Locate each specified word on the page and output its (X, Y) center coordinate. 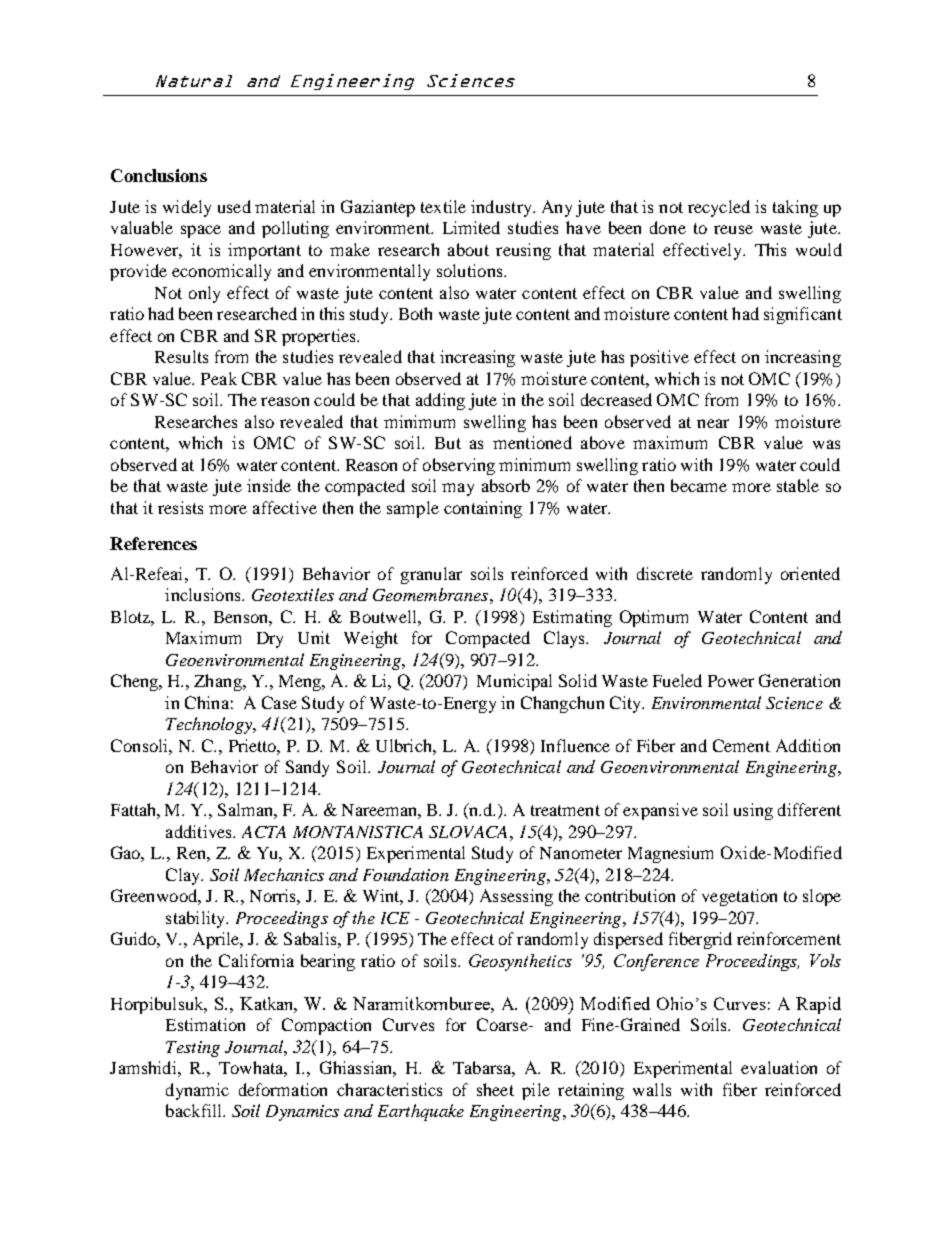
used (234, 206)
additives (200, 831)
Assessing (516, 897)
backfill (195, 1110)
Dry (270, 640)
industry (502, 208)
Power (731, 681)
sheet (495, 1089)
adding (440, 401)
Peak (219, 378)
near (713, 423)
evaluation (779, 1067)
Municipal (514, 682)
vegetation (739, 897)
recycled (719, 208)
